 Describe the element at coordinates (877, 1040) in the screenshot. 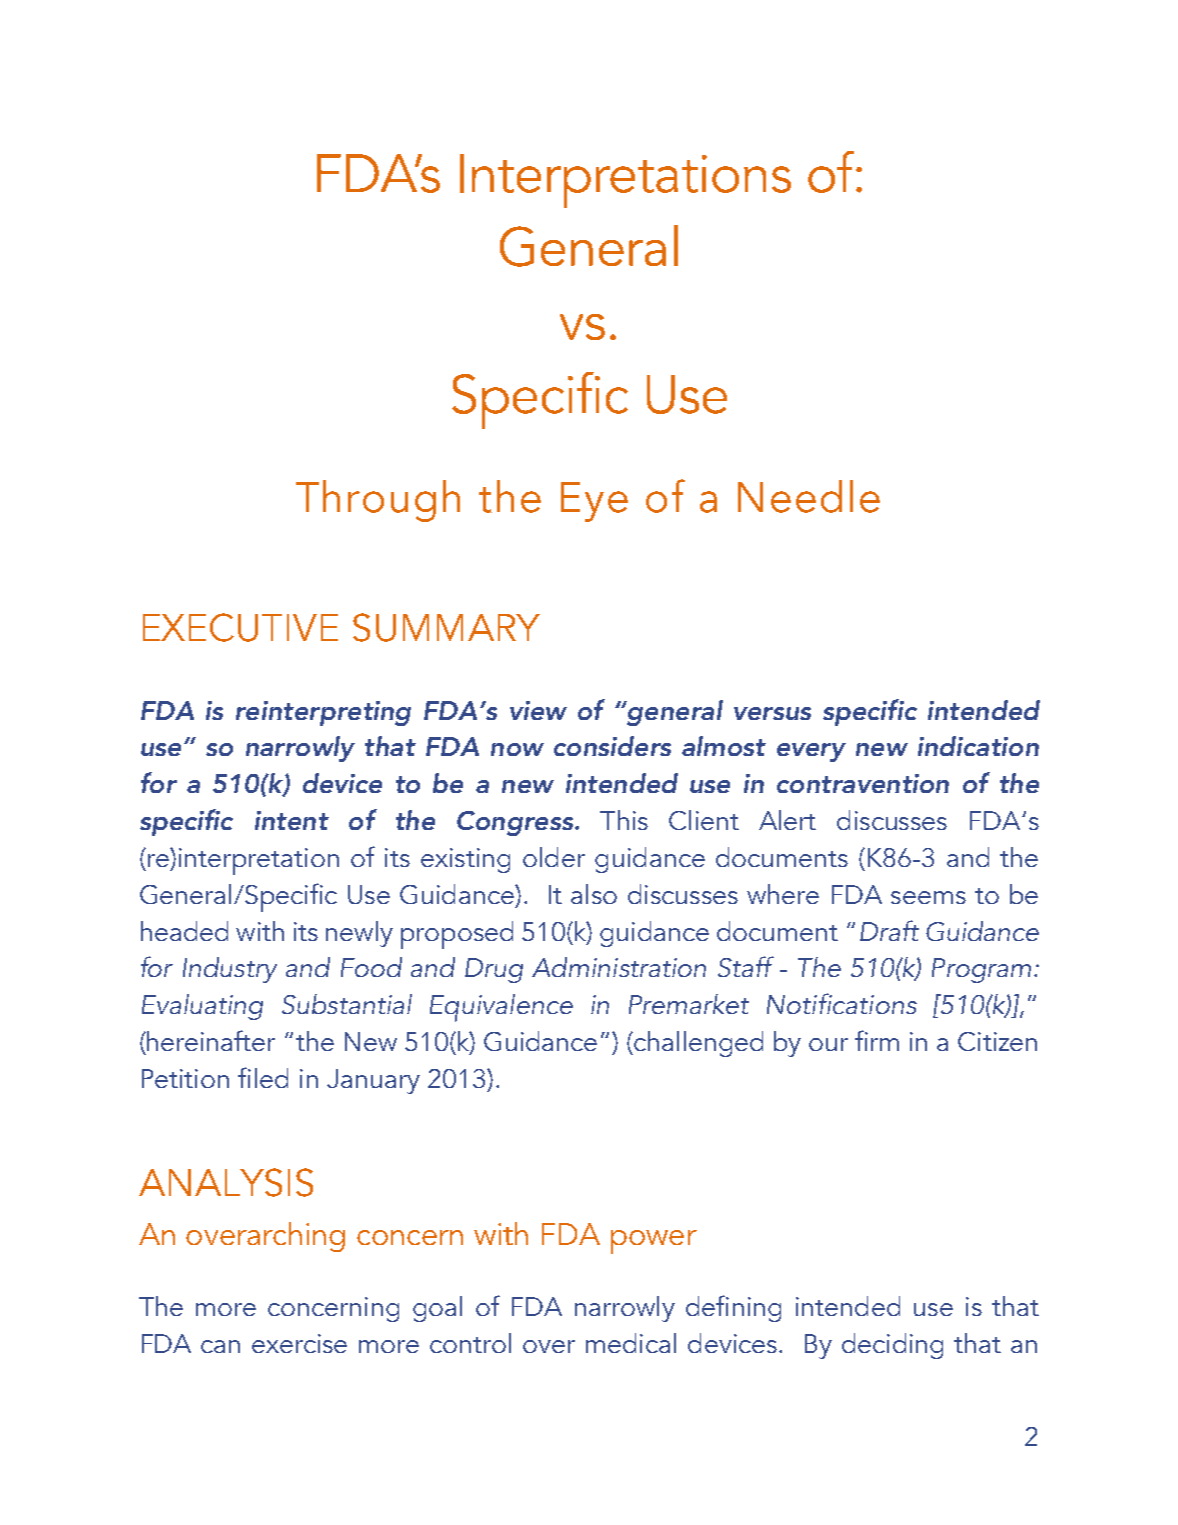

I see `firm` at that location.
